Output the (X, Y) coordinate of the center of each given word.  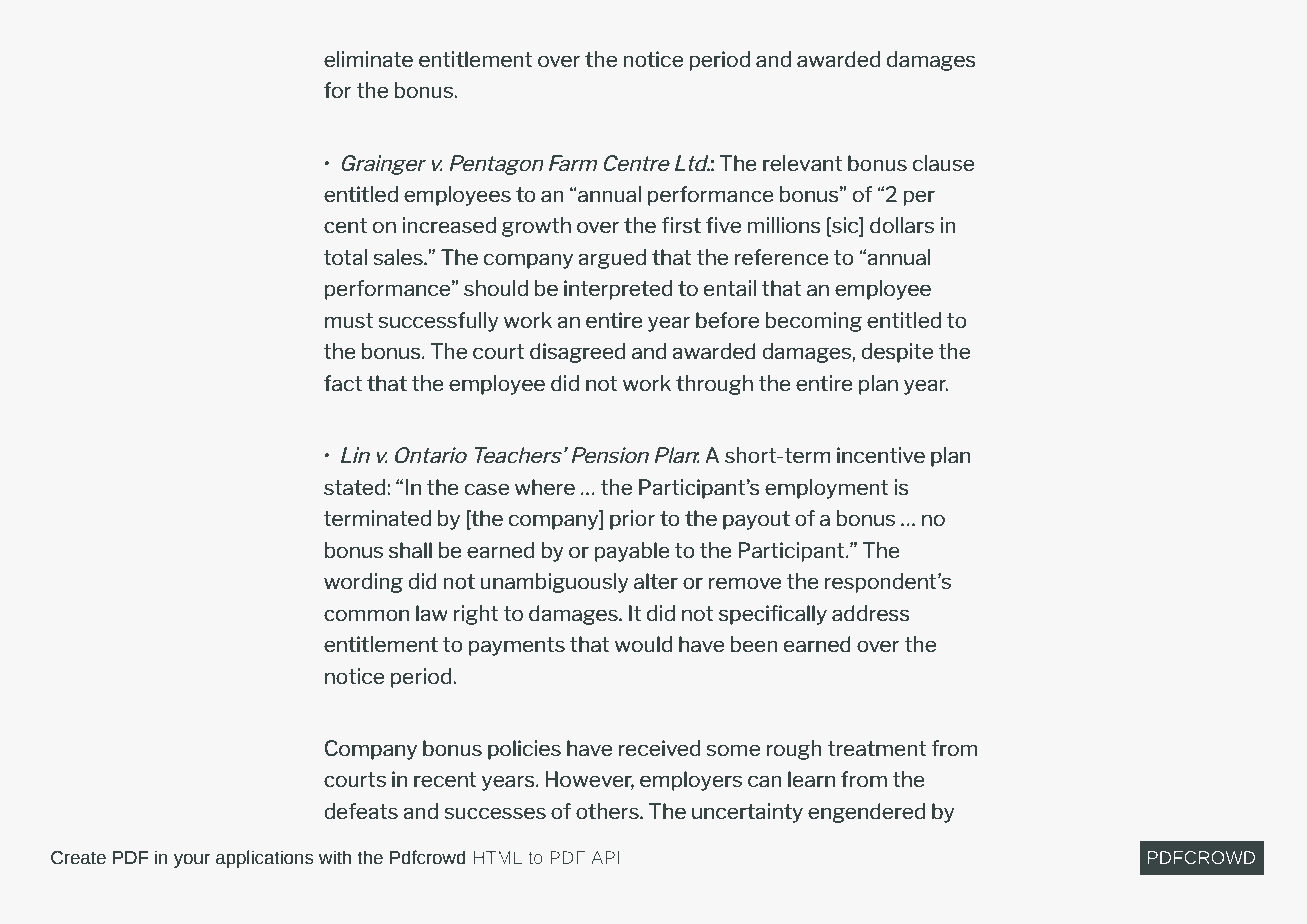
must (349, 321)
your (192, 861)
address (871, 613)
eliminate (368, 59)
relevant (802, 163)
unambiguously (555, 583)
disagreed (577, 353)
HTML (497, 857)
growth (536, 227)
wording (363, 583)
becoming (814, 322)
